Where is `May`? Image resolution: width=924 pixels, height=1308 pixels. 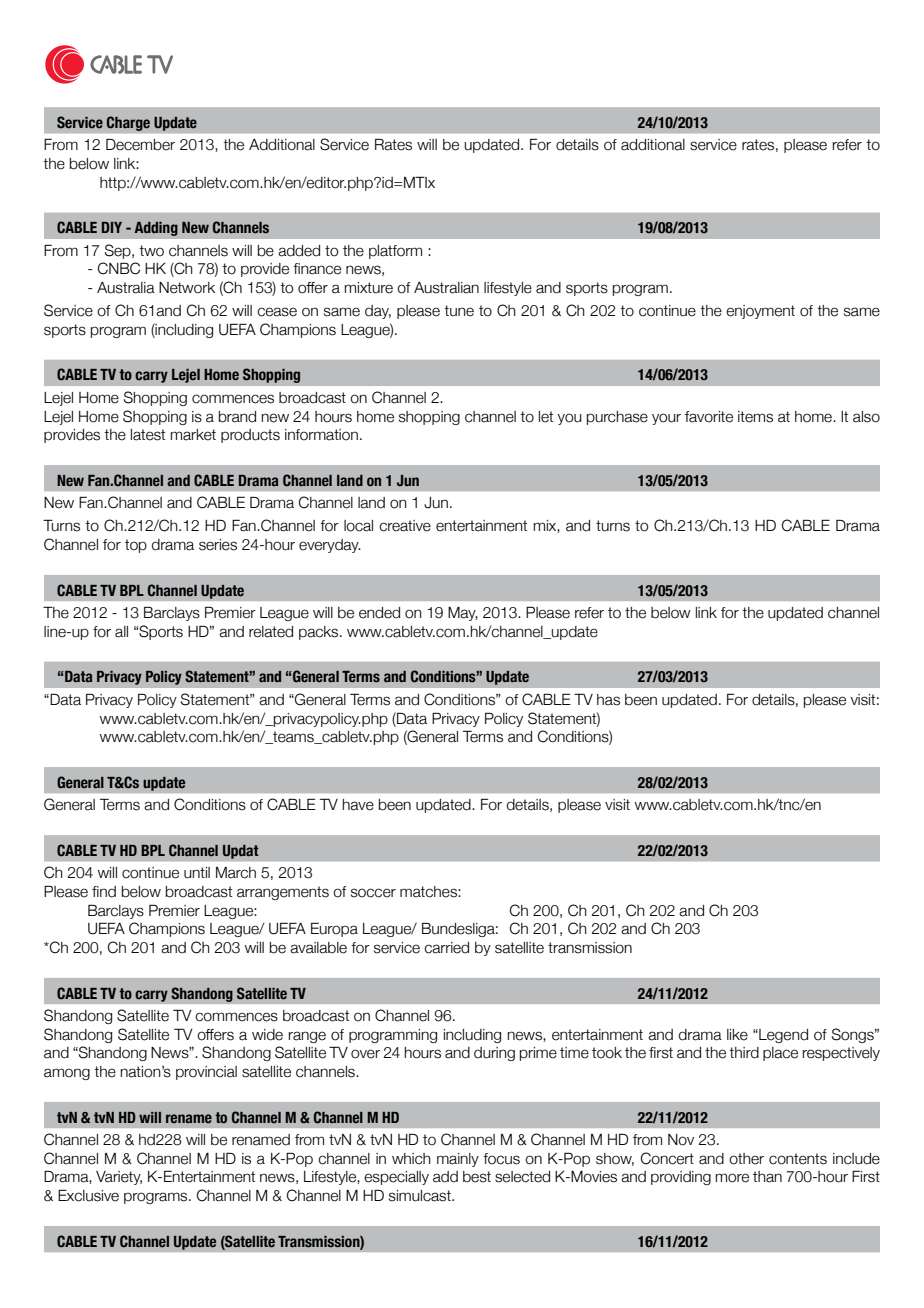 May is located at coordinates (463, 614).
